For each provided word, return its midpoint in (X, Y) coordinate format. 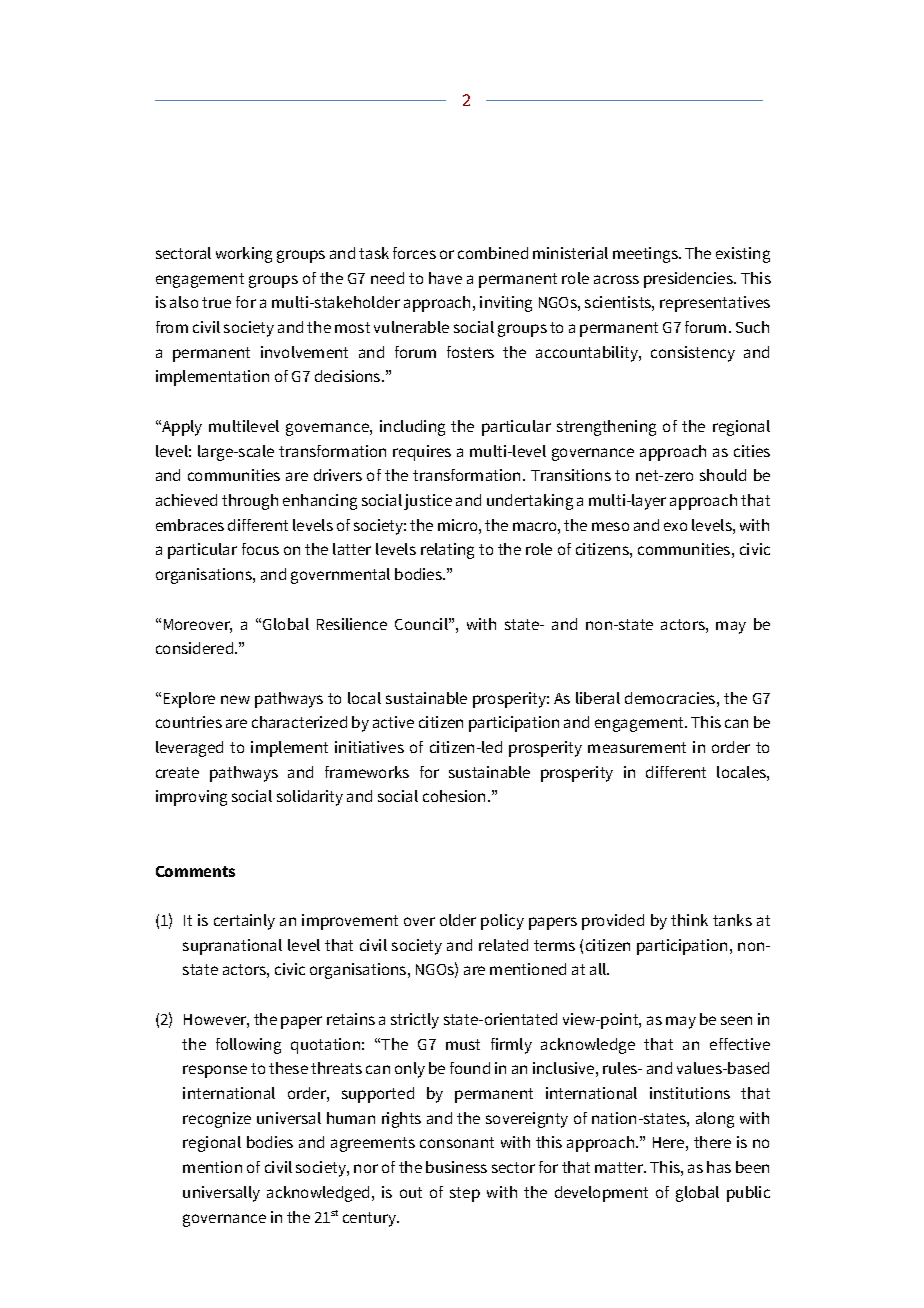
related (503, 945)
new (235, 699)
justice (428, 502)
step (465, 1194)
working (244, 255)
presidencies (689, 280)
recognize (217, 1120)
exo (675, 526)
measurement (637, 747)
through (250, 502)
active (393, 722)
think (689, 920)
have (445, 278)
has (719, 1167)
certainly (244, 922)
